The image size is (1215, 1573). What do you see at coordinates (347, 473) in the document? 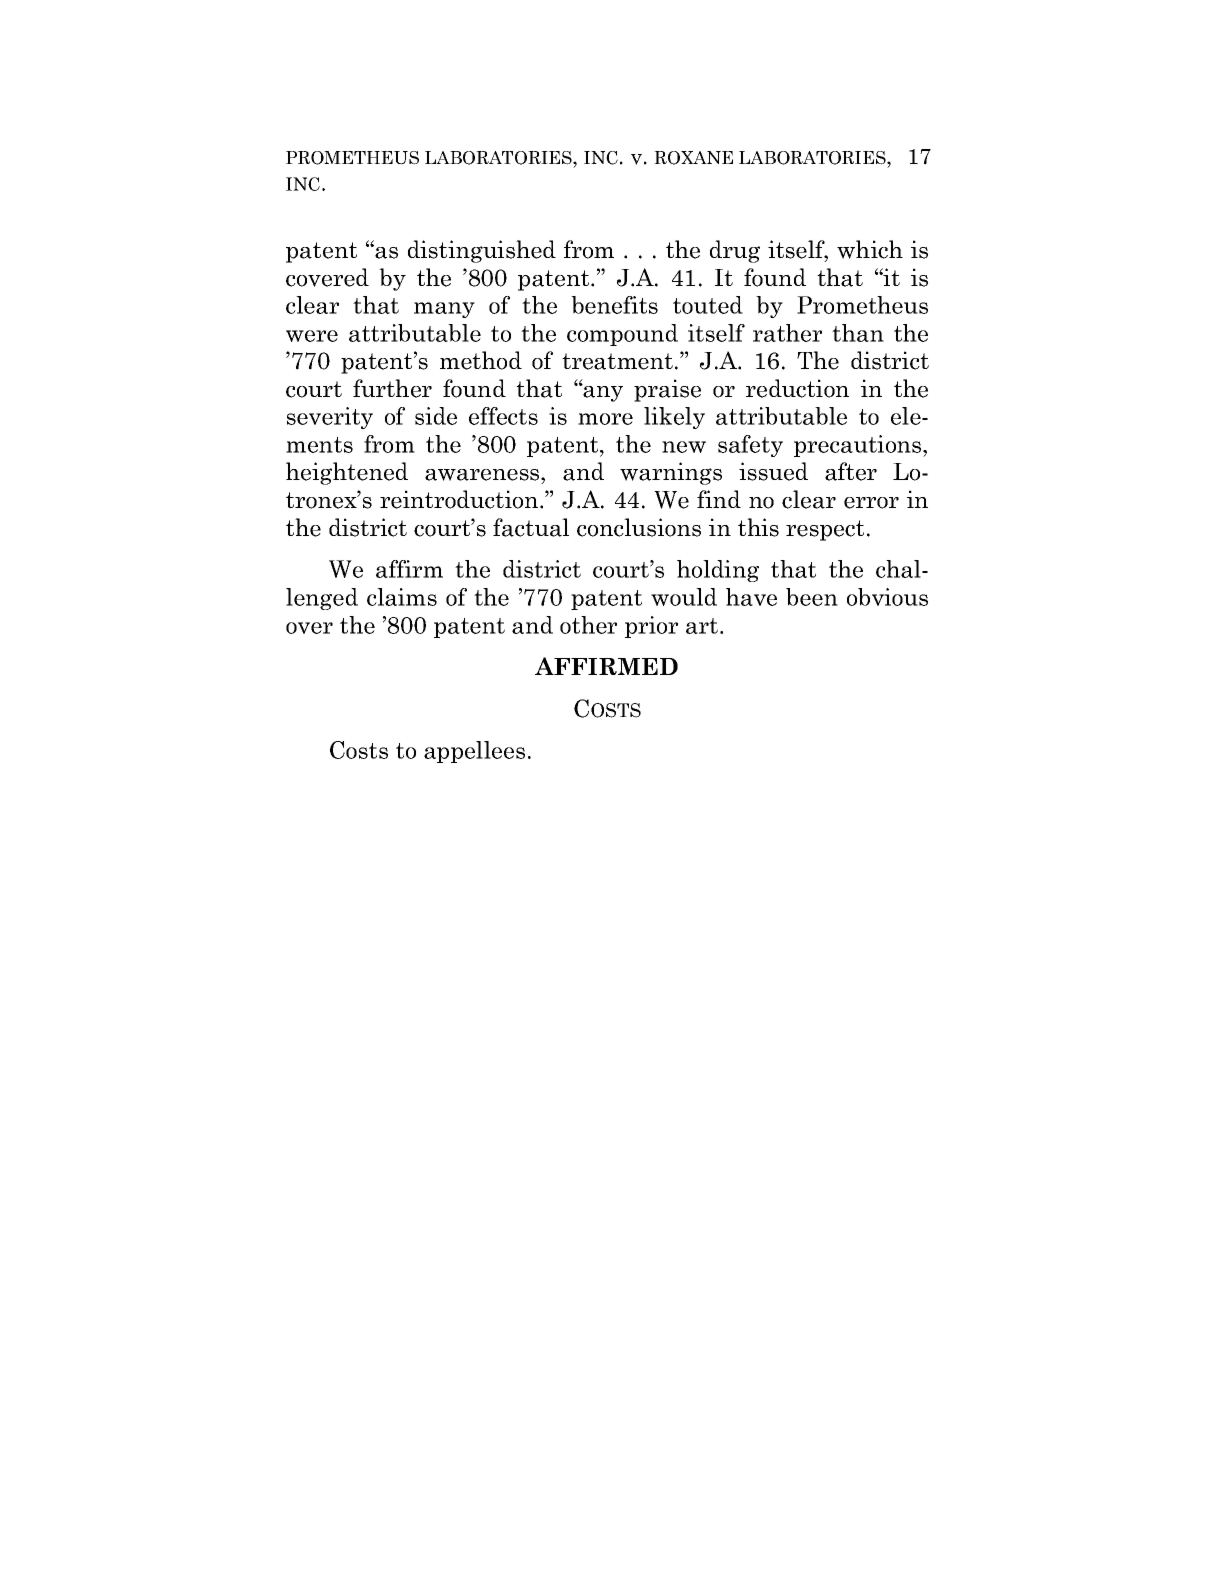
I see `heightened` at bounding box center [347, 473].
